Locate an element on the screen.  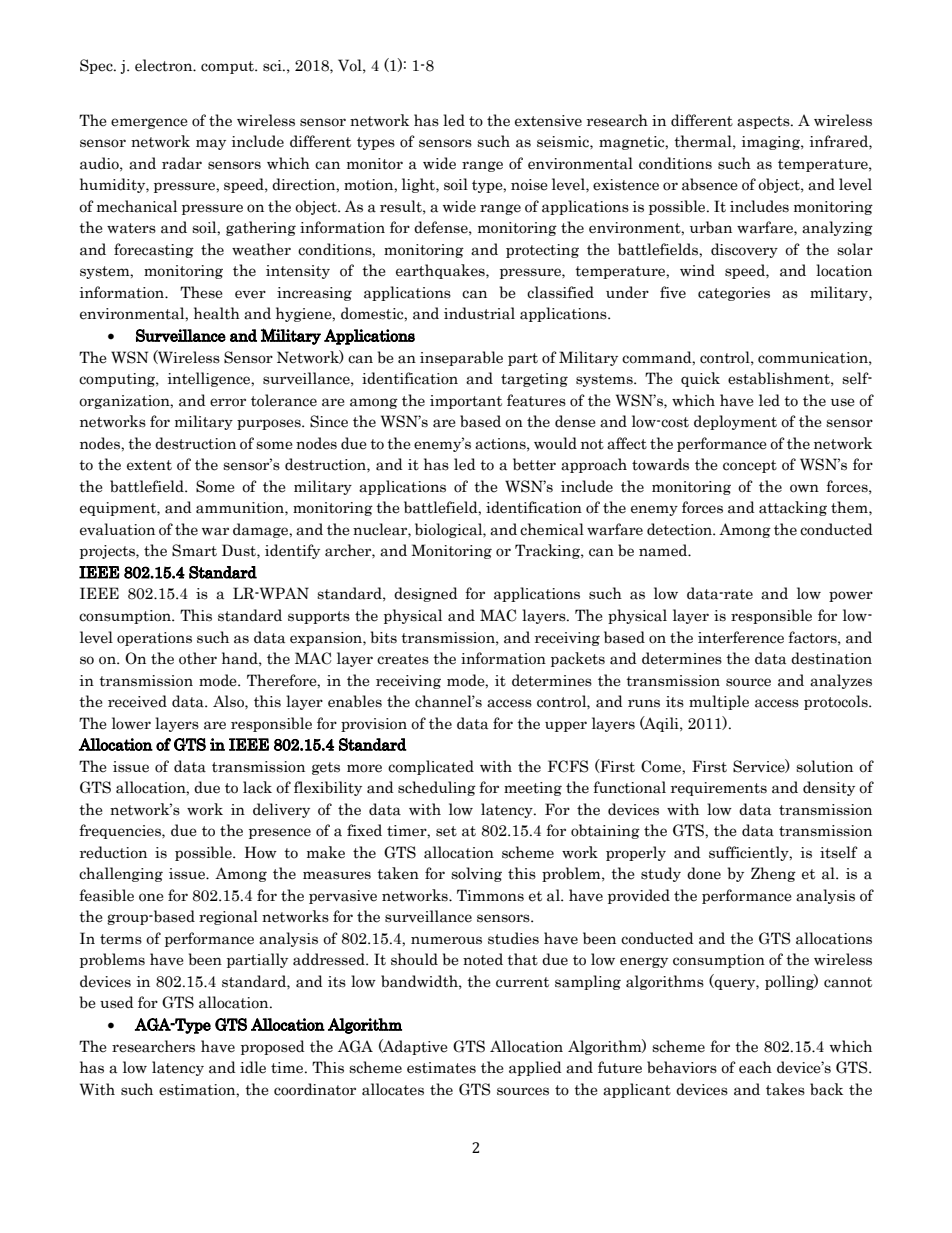
extensive is located at coordinates (548, 121).
